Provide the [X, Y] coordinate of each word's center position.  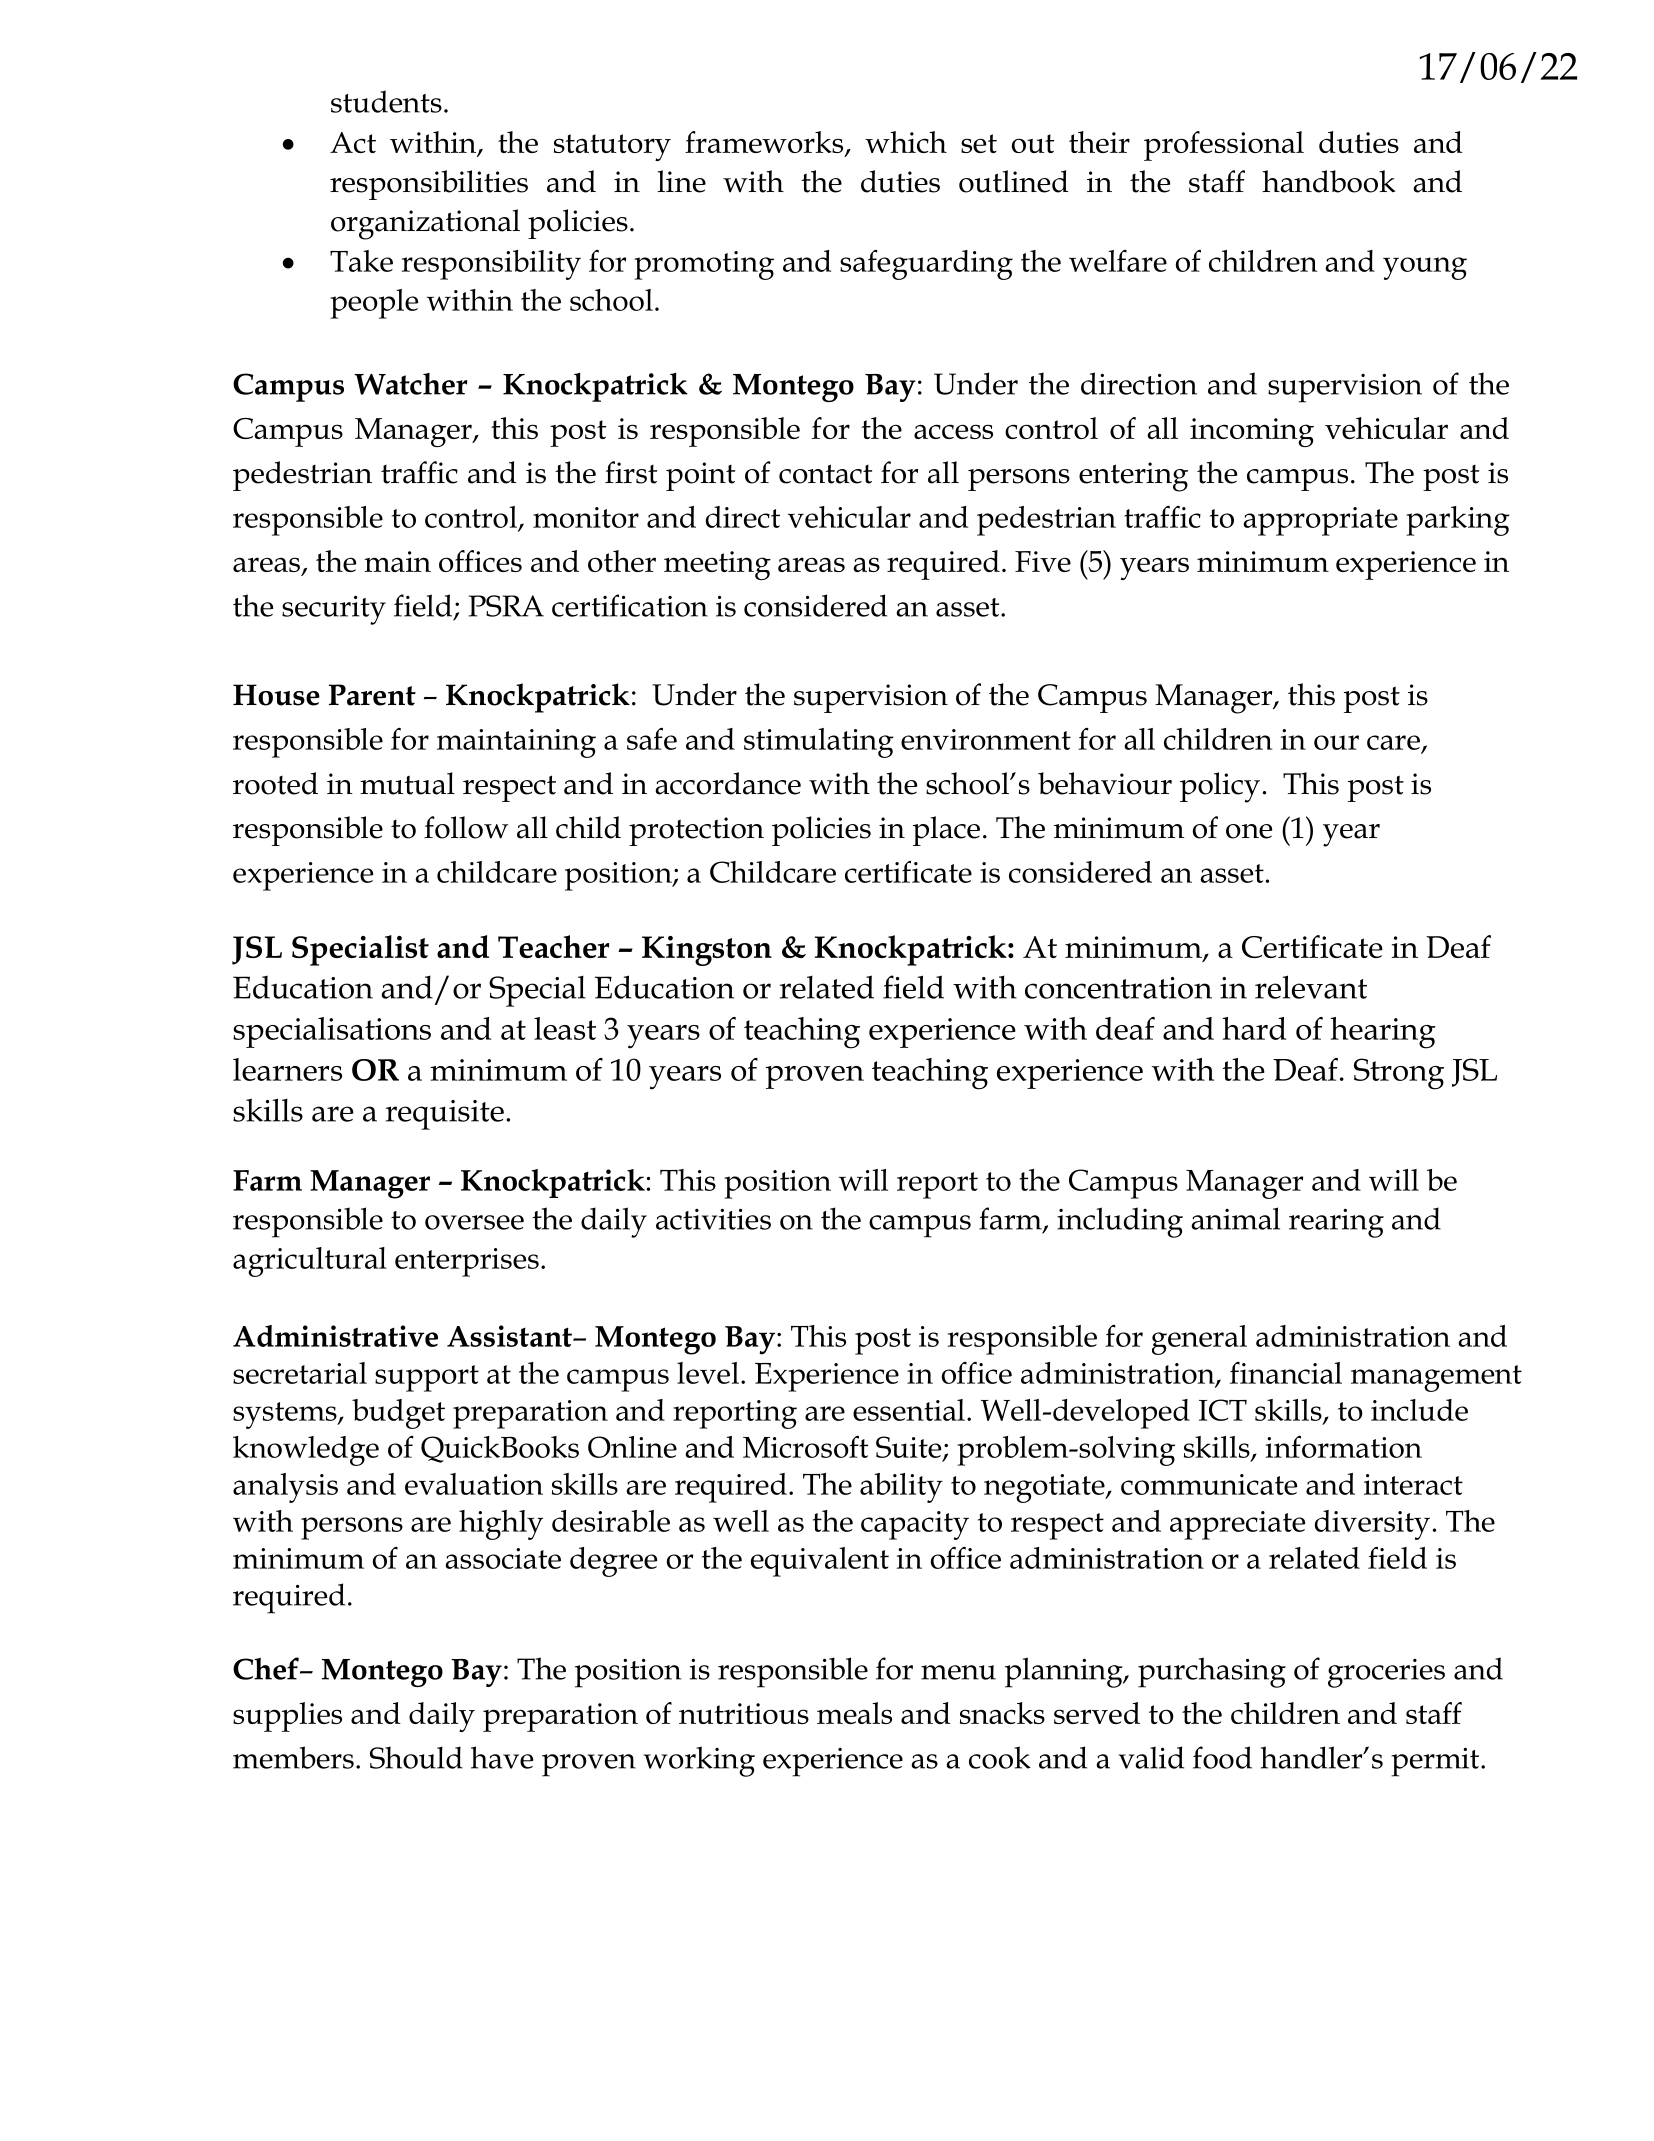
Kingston [707, 951]
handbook [1328, 181]
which [906, 142]
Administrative [335, 1336]
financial [1286, 1373]
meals [854, 1713]
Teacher [553, 946]
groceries [1386, 1673]
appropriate [1320, 521]
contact [825, 474]
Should [416, 1757]
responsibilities [429, 185]
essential [909, 1410]
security [334, 610]
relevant [1311, 987]
